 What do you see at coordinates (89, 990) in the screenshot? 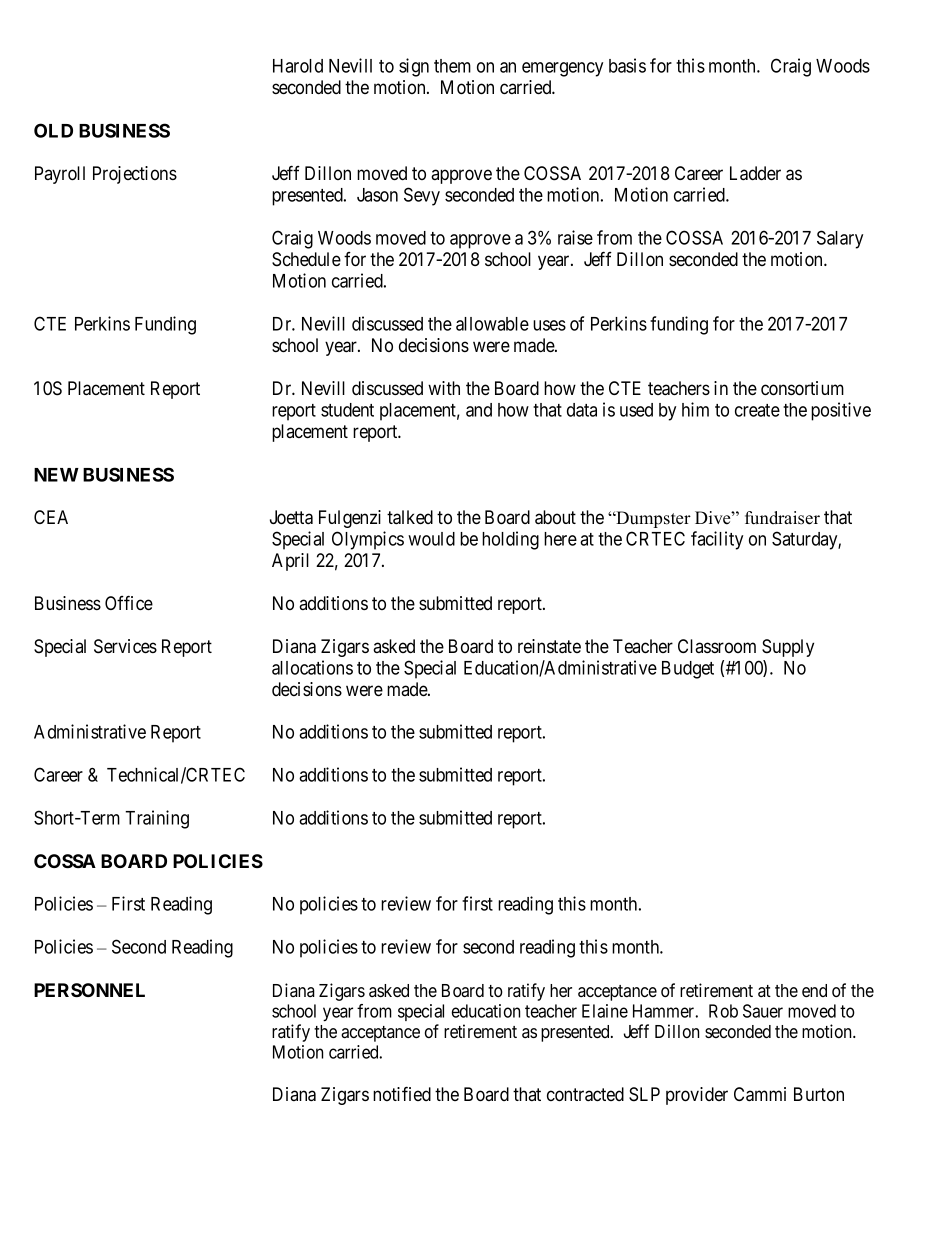
I see `PERSONNEL` at bounding box center [89, 990].
